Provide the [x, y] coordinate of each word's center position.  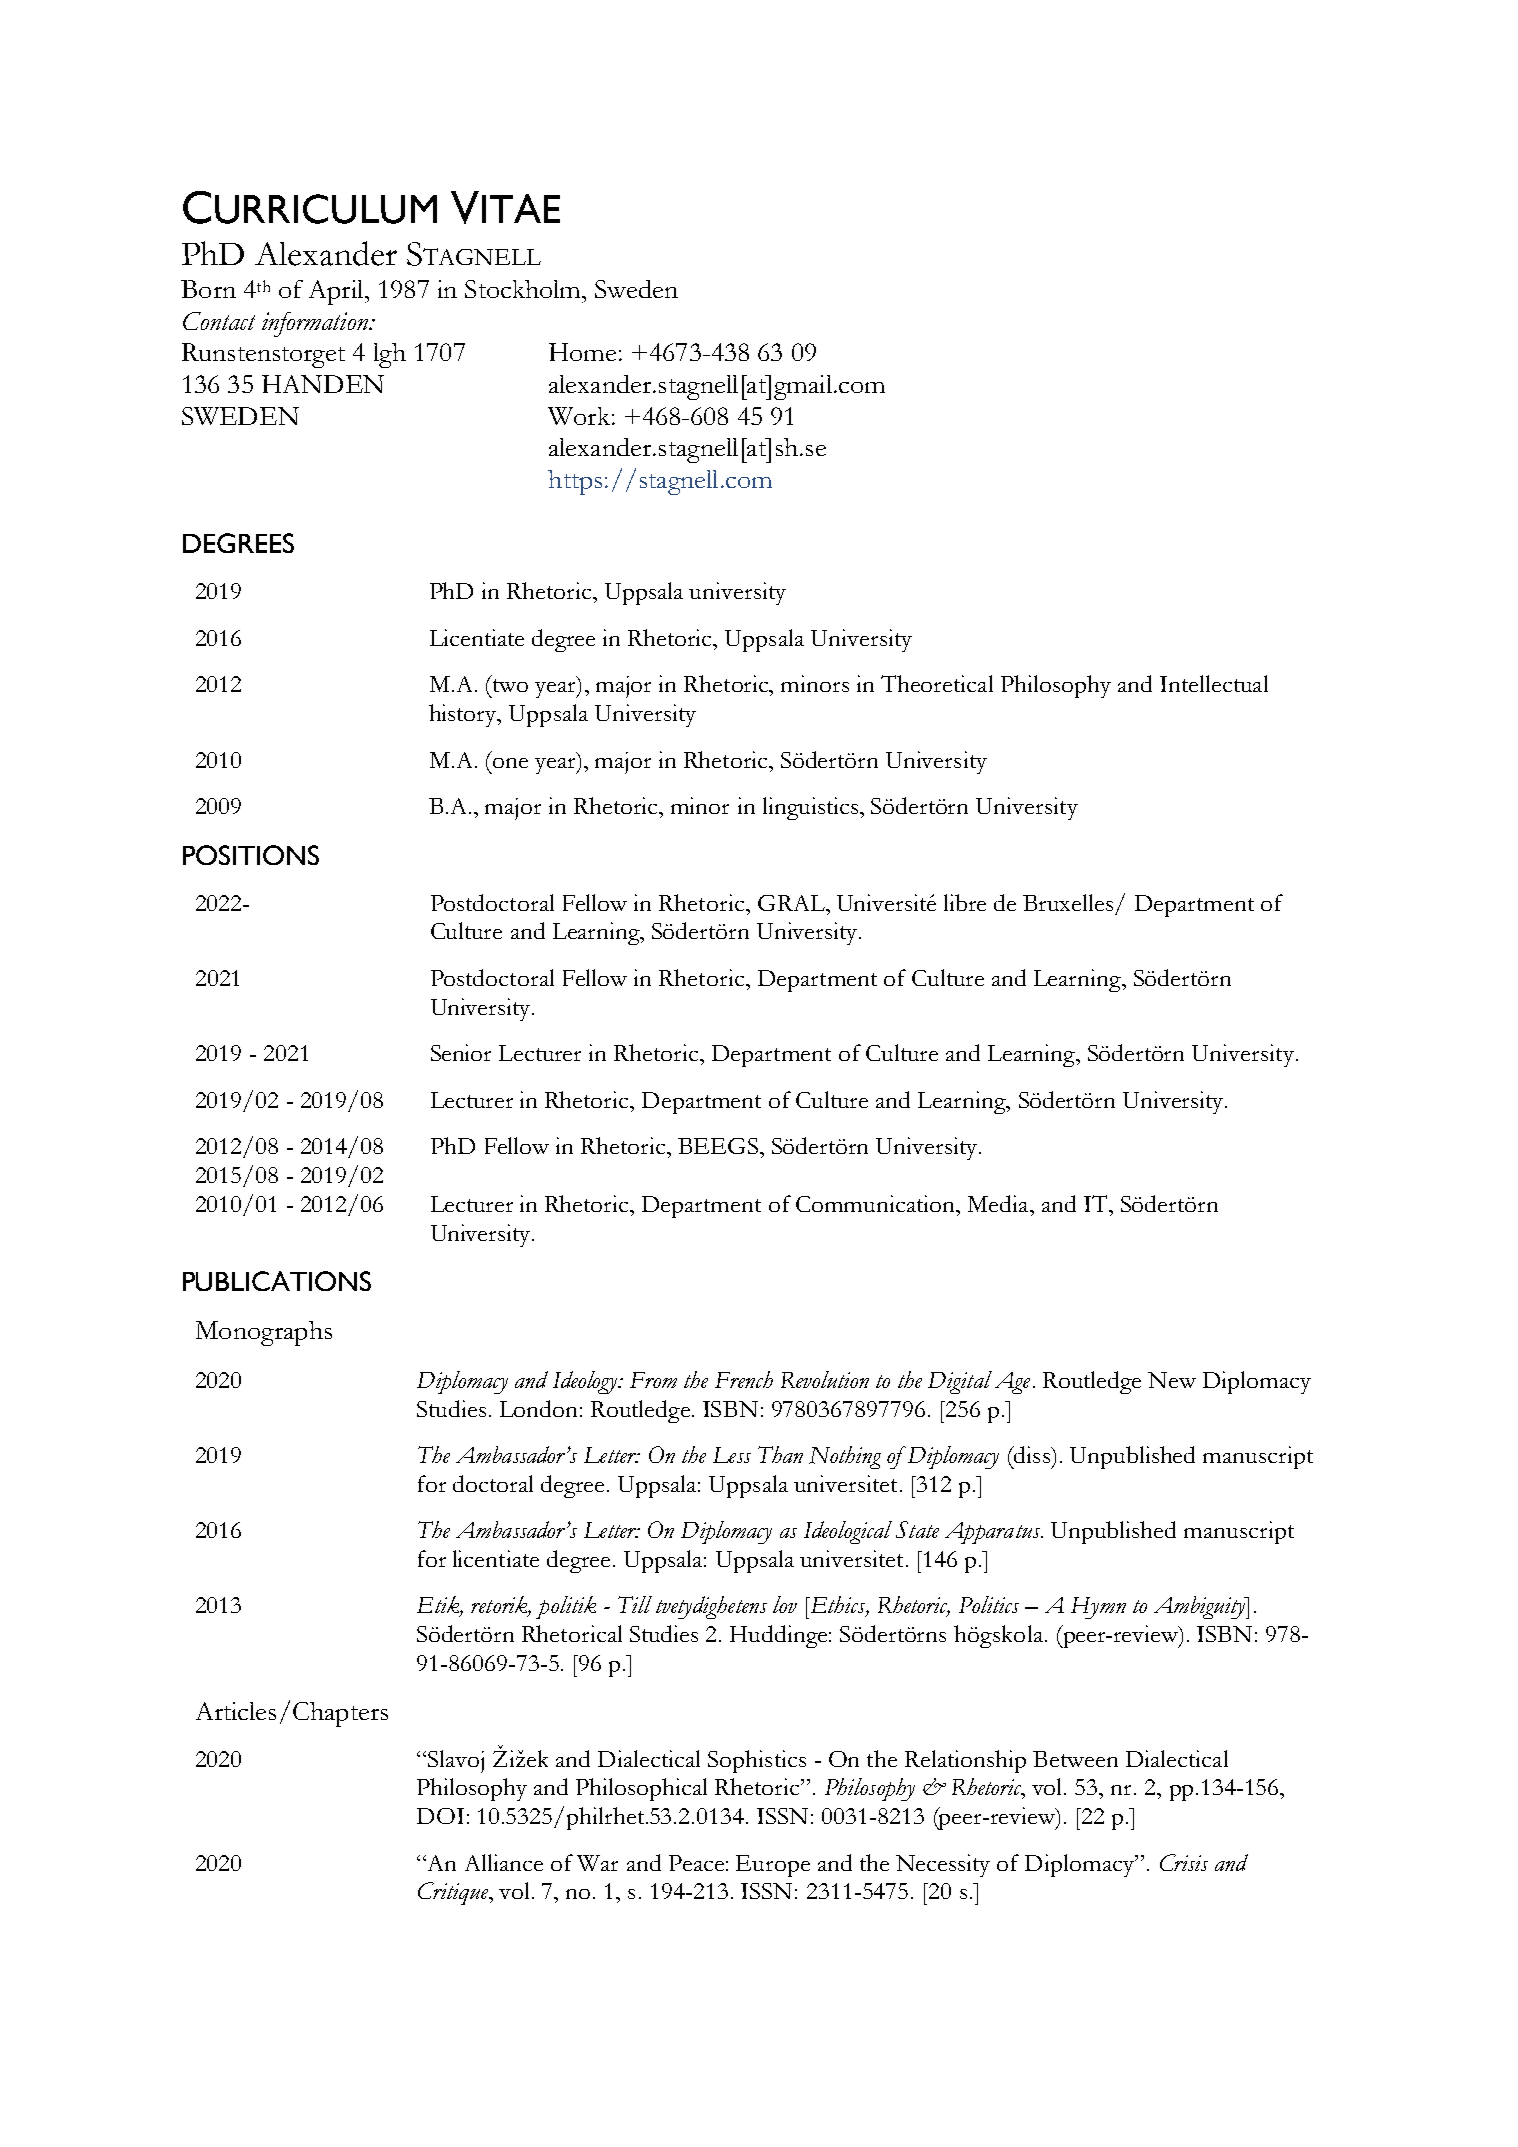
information [316, 324]
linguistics [810, 808]
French [744, 1379]
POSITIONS [251, 855]
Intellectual [1214, 683]
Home [582, 352]
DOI [440, 1816]
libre [965, 902]
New [1172, 1380]
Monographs [264, 1333]
